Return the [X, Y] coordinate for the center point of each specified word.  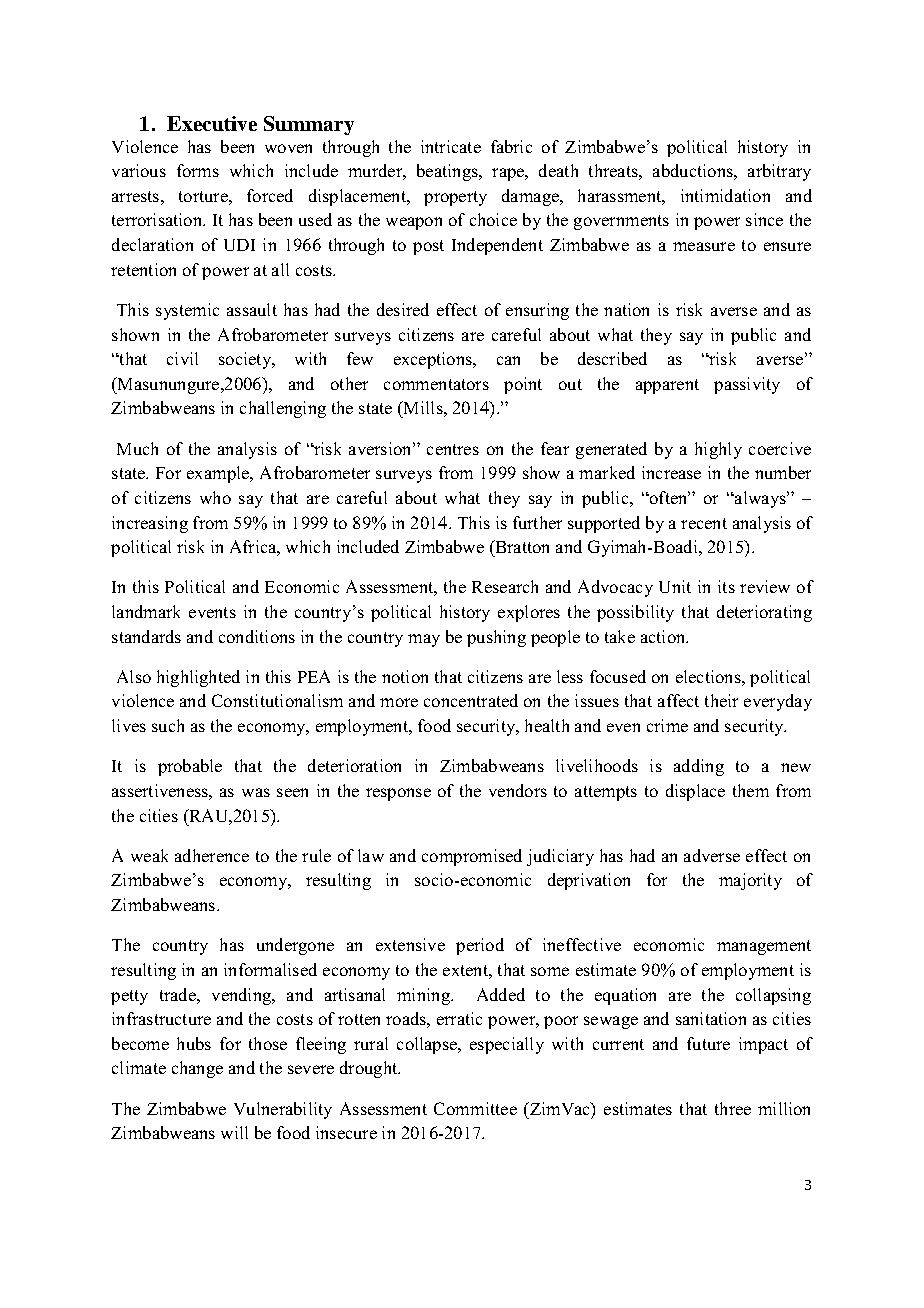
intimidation [725, 195]
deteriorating [764, 613]
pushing [496, 638]
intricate [451, 146]
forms [198, 170]
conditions [257, 636]
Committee [475, 1108]
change [197, 1069]
